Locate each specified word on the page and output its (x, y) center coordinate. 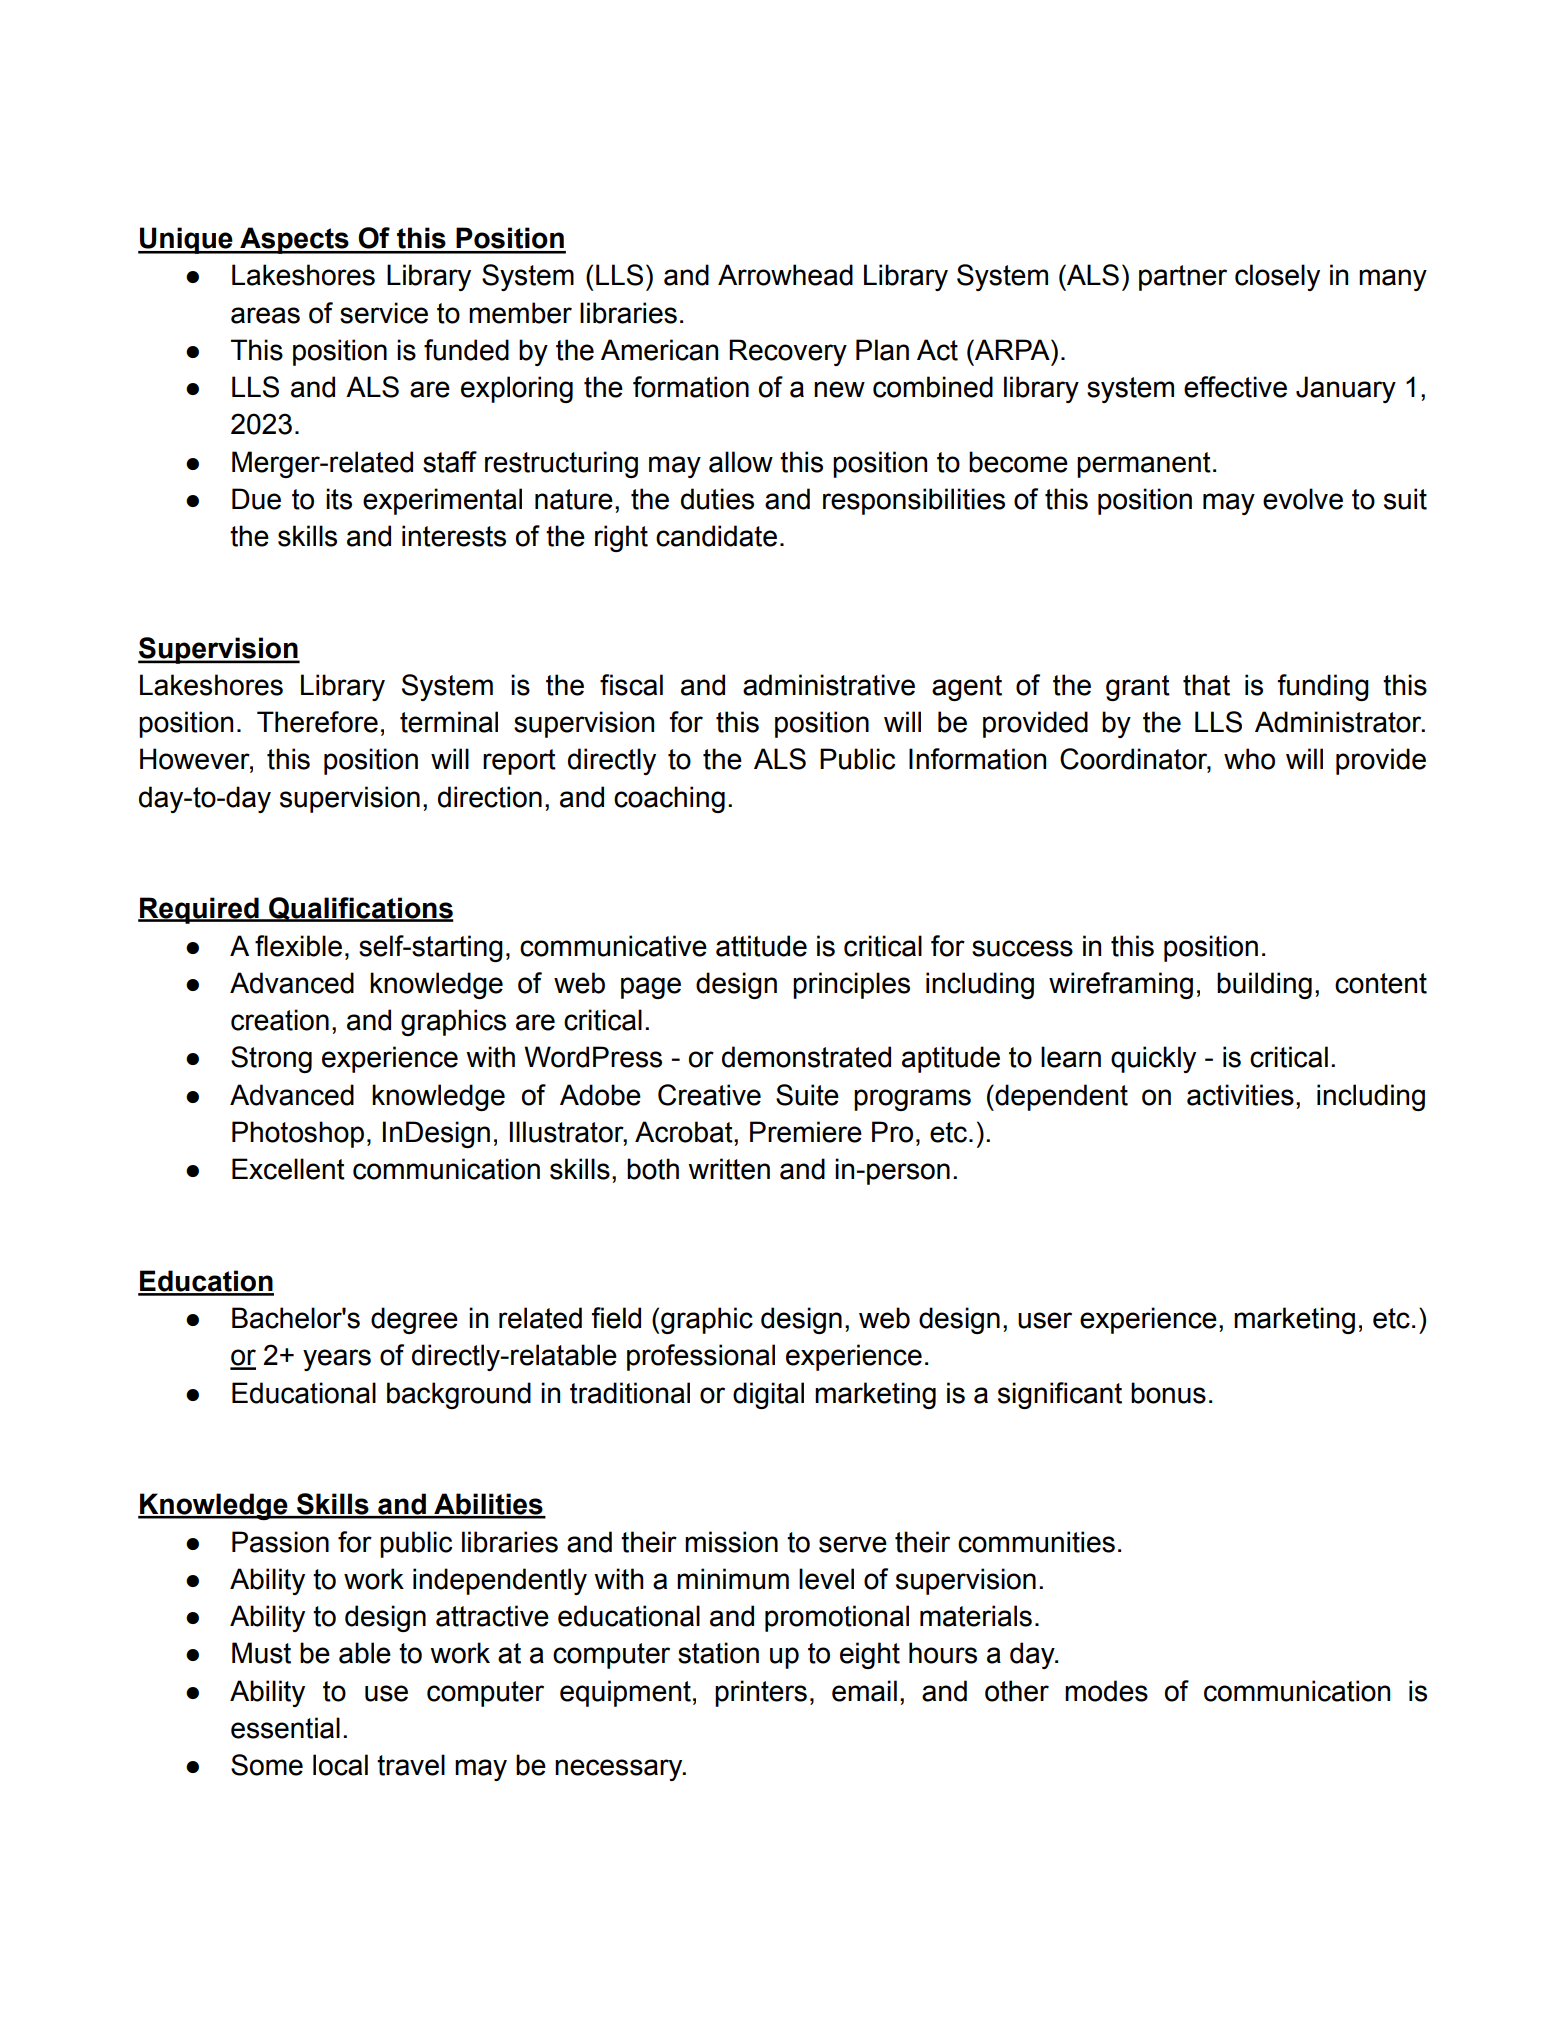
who (1249, 759)
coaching (669, 799)
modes (1106, 1691)
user (1045, 1320)
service (384, 313)
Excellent (288, 1169)
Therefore (317, 722)
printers (761, 1693)
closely (1277, 277)
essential (285, 1728)
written (729, 1169)
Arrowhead (785, 275)
